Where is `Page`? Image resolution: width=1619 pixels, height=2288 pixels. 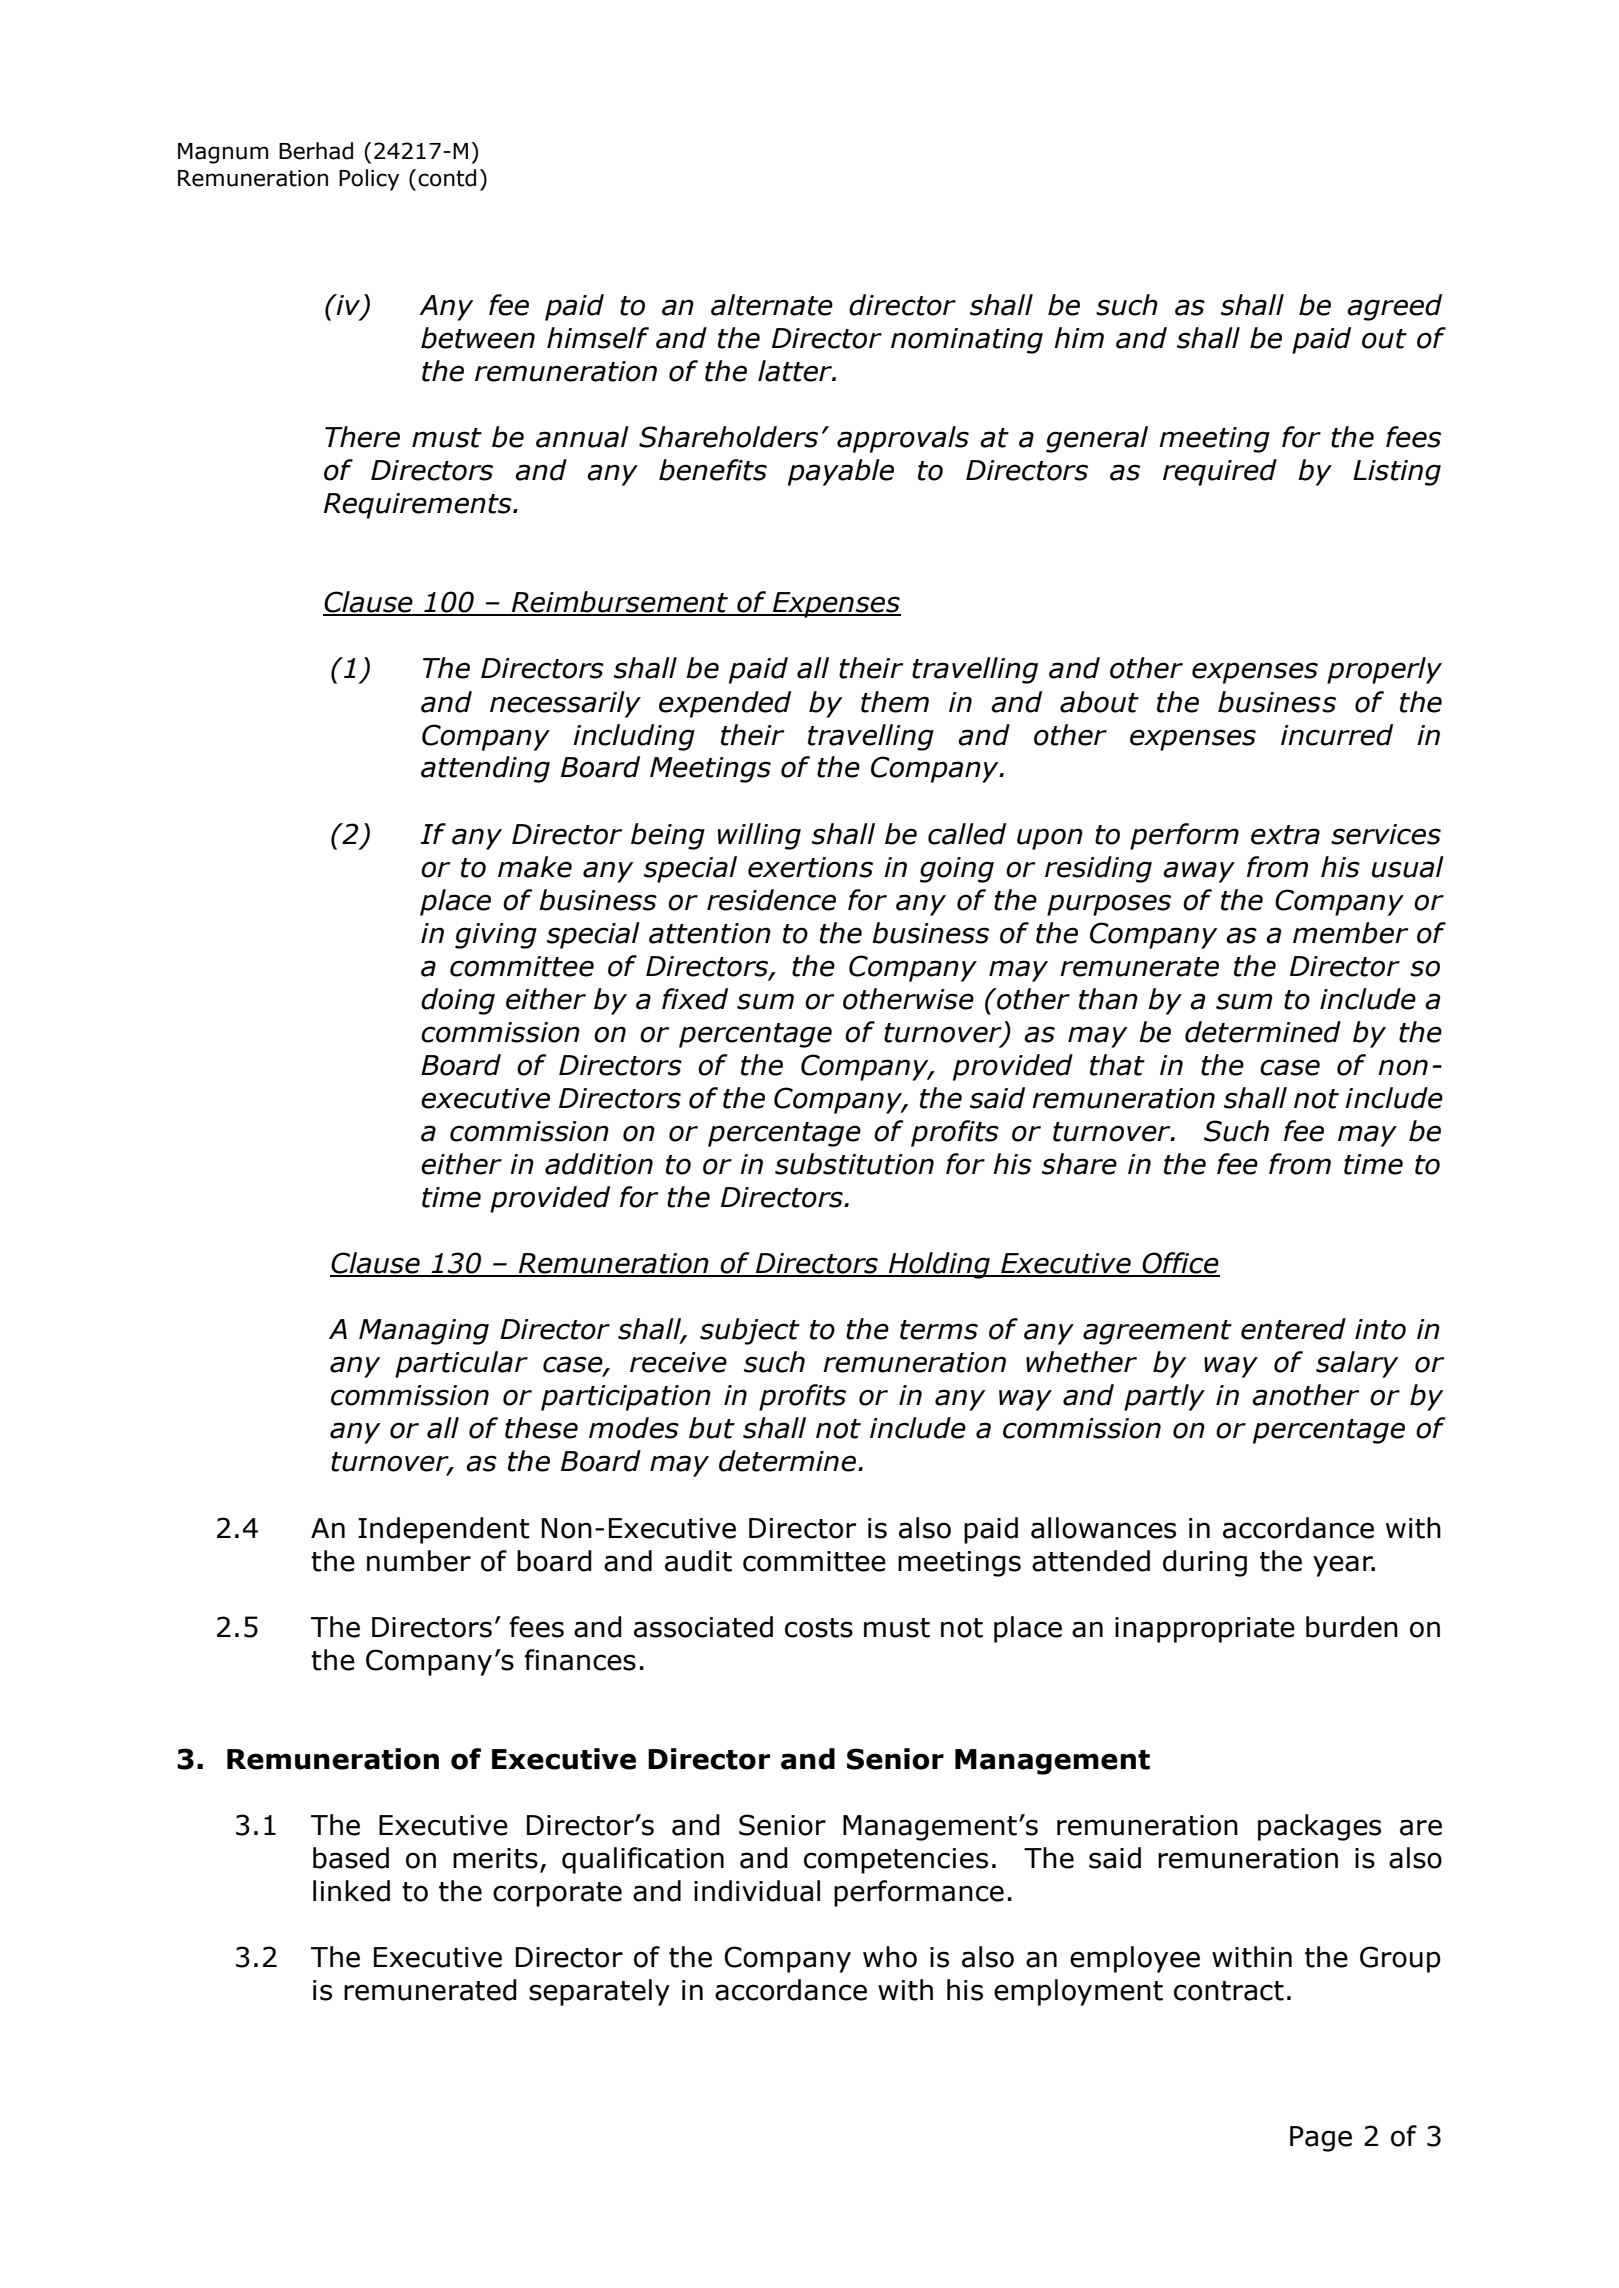
Page is located at coordinates (1321, 2139).
